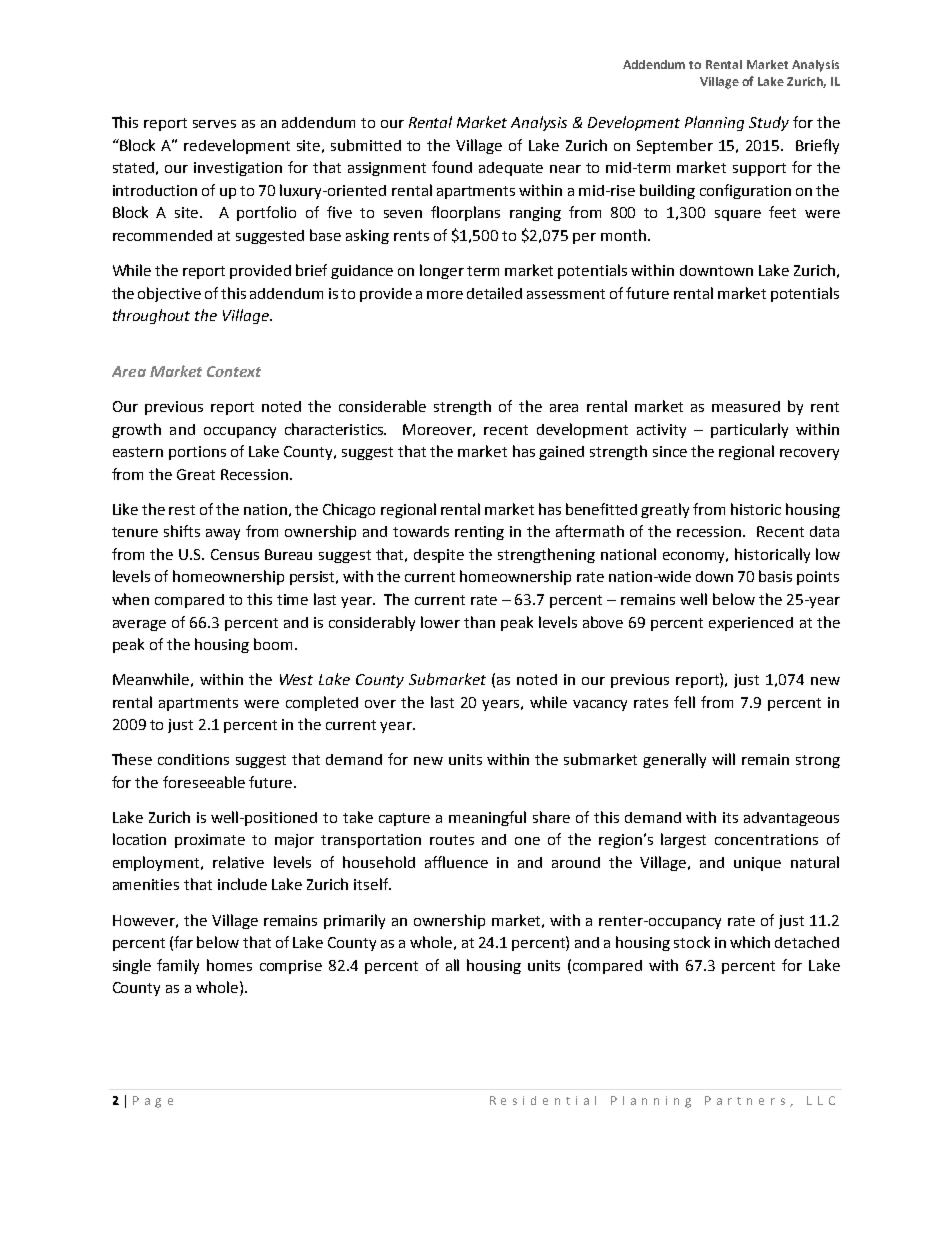  What do you see at coordinates (214, 124) in the document?
I see `serves` at bounding box center [214, 124].
